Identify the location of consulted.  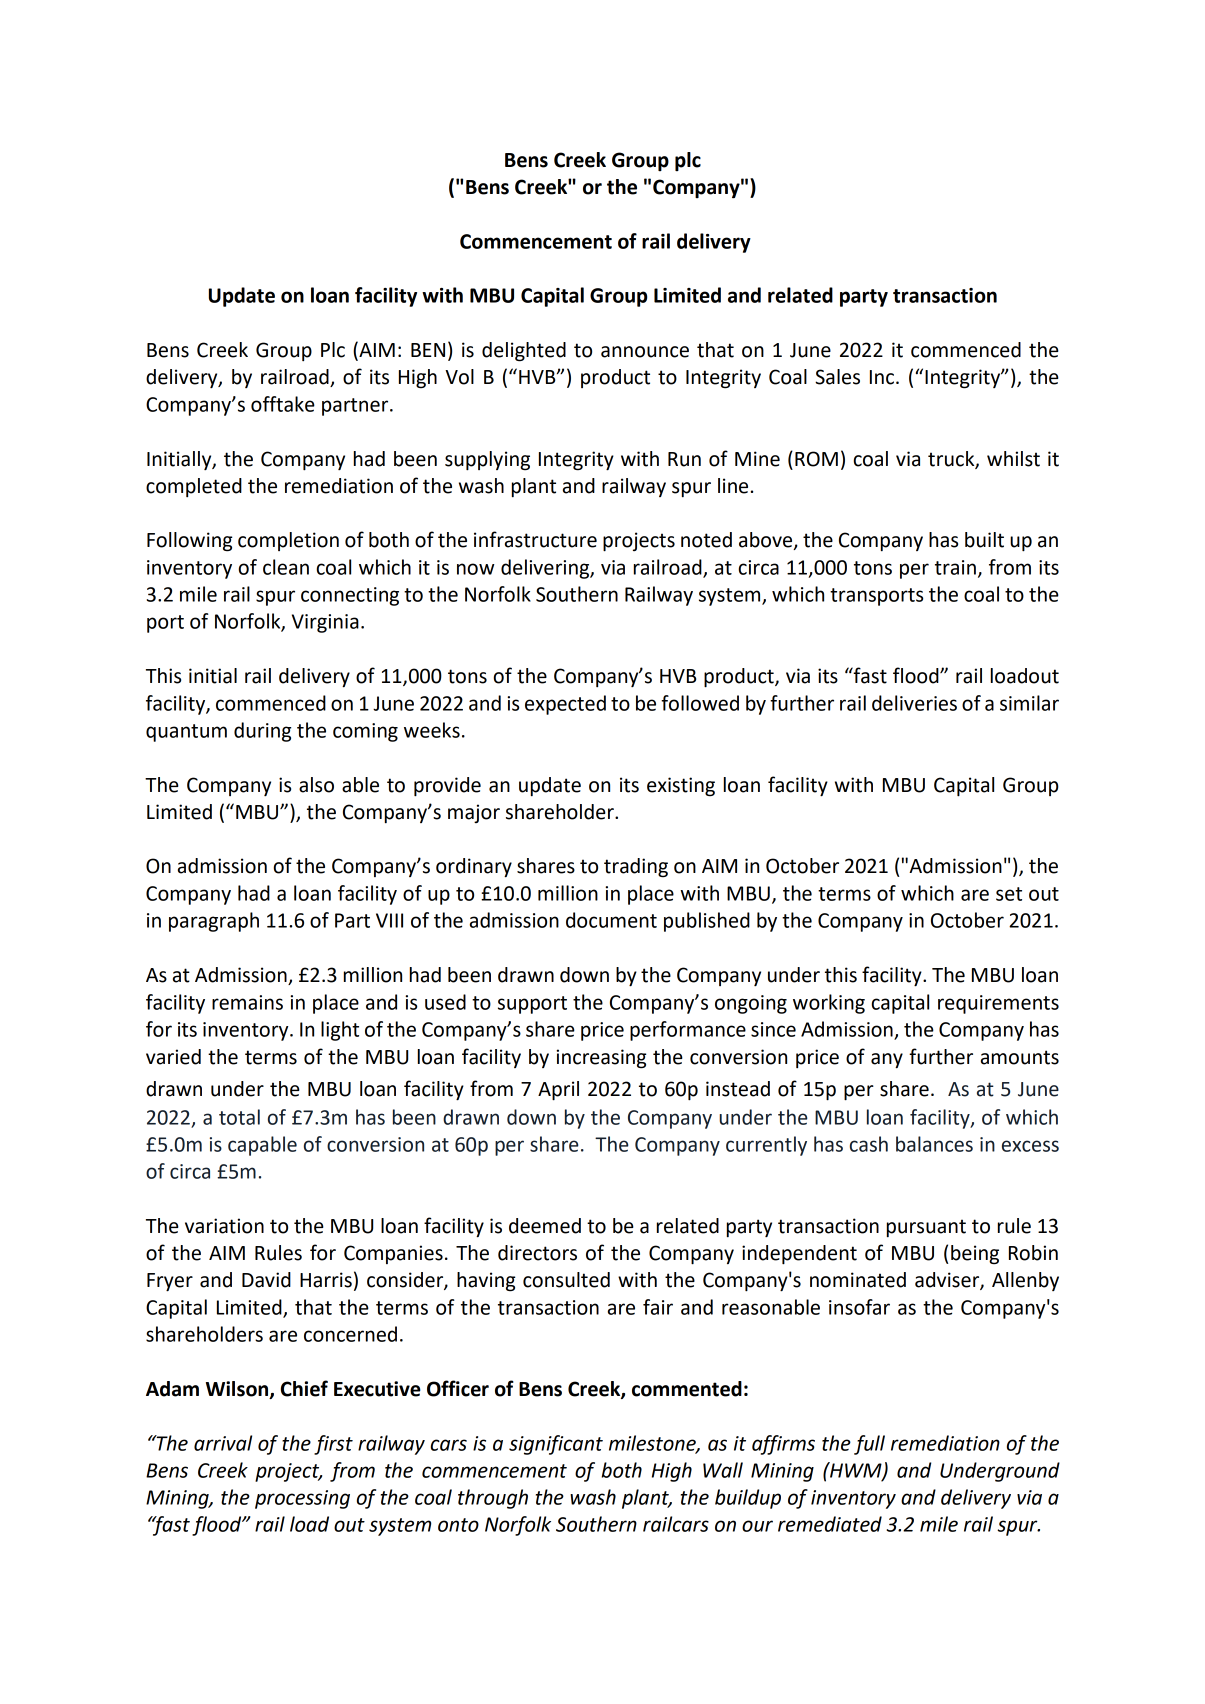
(566, 1280).
